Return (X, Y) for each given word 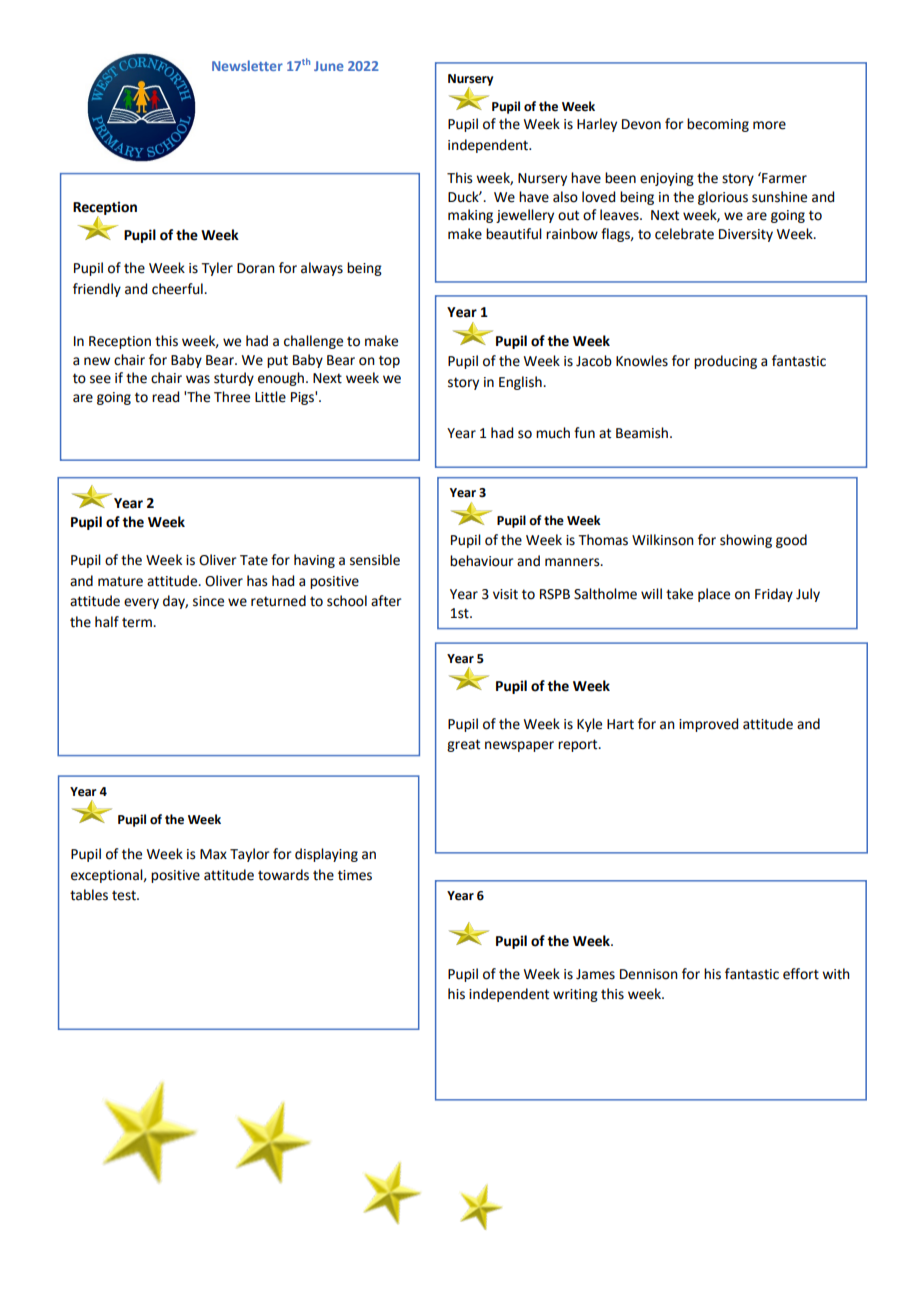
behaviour (481, 561)
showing (746, 541)
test (125, 895)
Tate (254, 560)
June (329, 66)
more (769, 125)
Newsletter (247, 65)
